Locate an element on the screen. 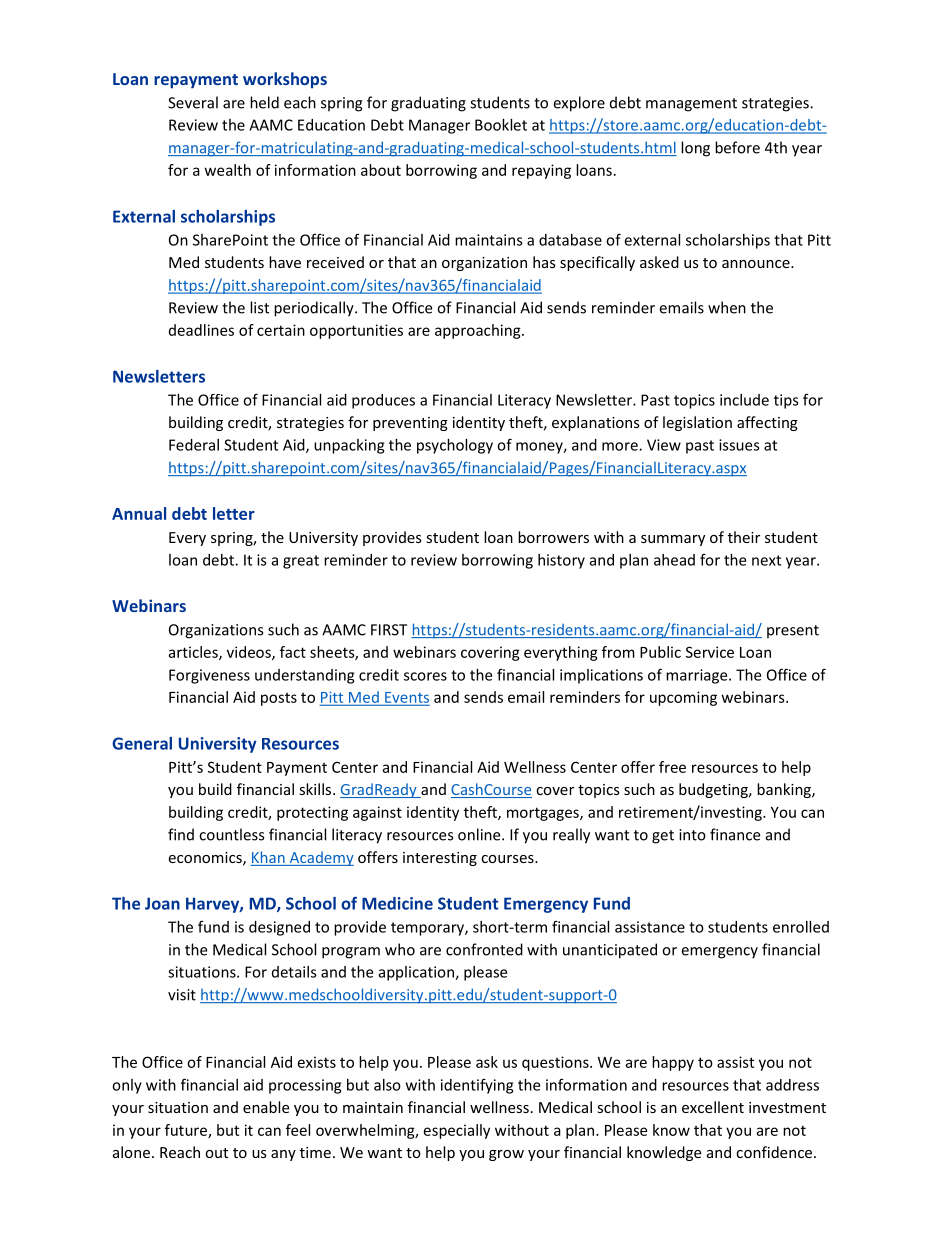 The image size is (952, 1233). Several is located at coordinates (193, 102).
